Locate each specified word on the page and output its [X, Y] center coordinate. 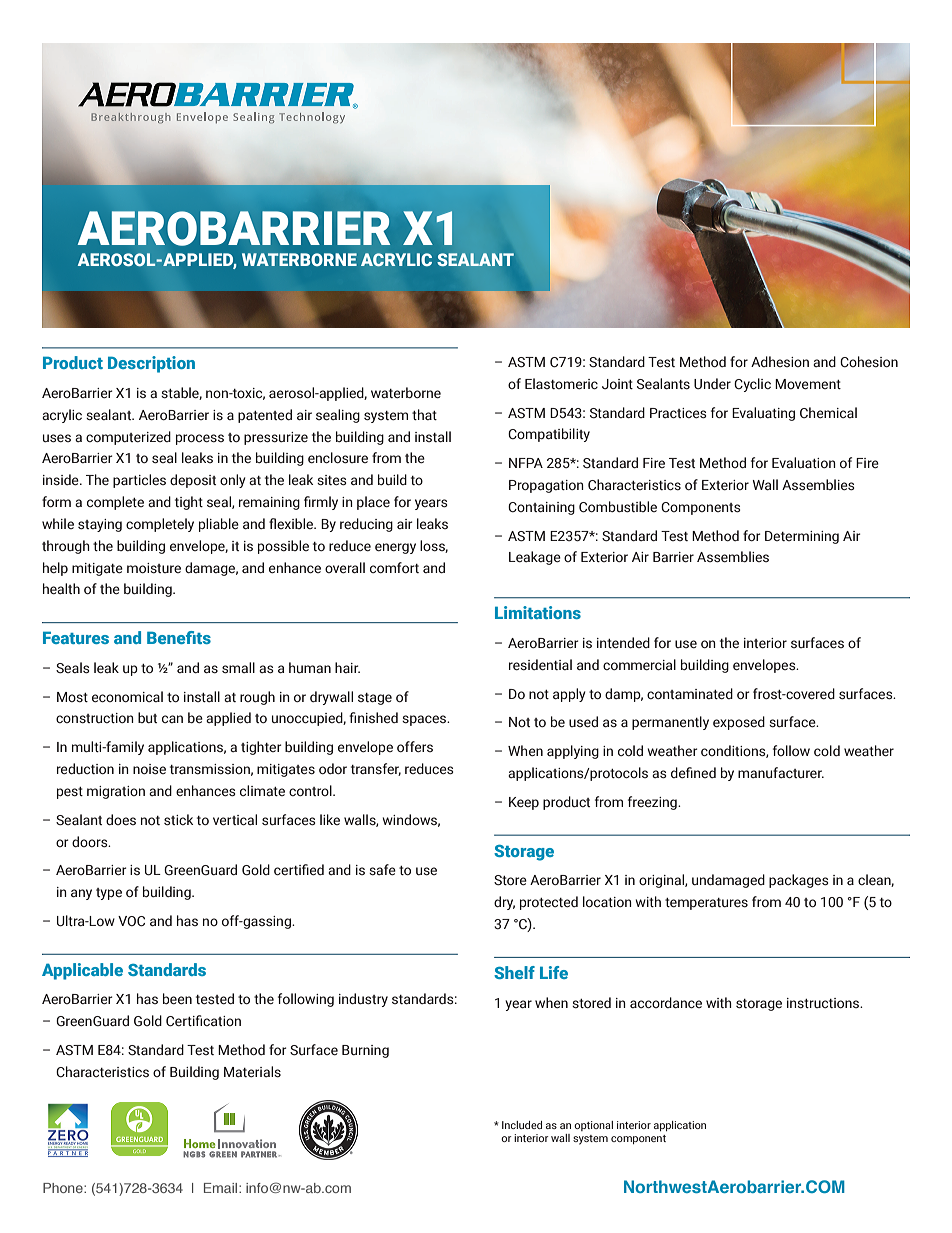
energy [395, 548]
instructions [824, 1003]
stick [178, 820]
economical [127, 696]
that [424, 414]
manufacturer [781, 772]
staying [100, 525]
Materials [252, 1072]
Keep [524, 803]
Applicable [82, 971]
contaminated [690, 693]
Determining [802, 537]
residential [540, 665]
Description [151, 364]
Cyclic [752, 385]
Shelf [514, 972]
